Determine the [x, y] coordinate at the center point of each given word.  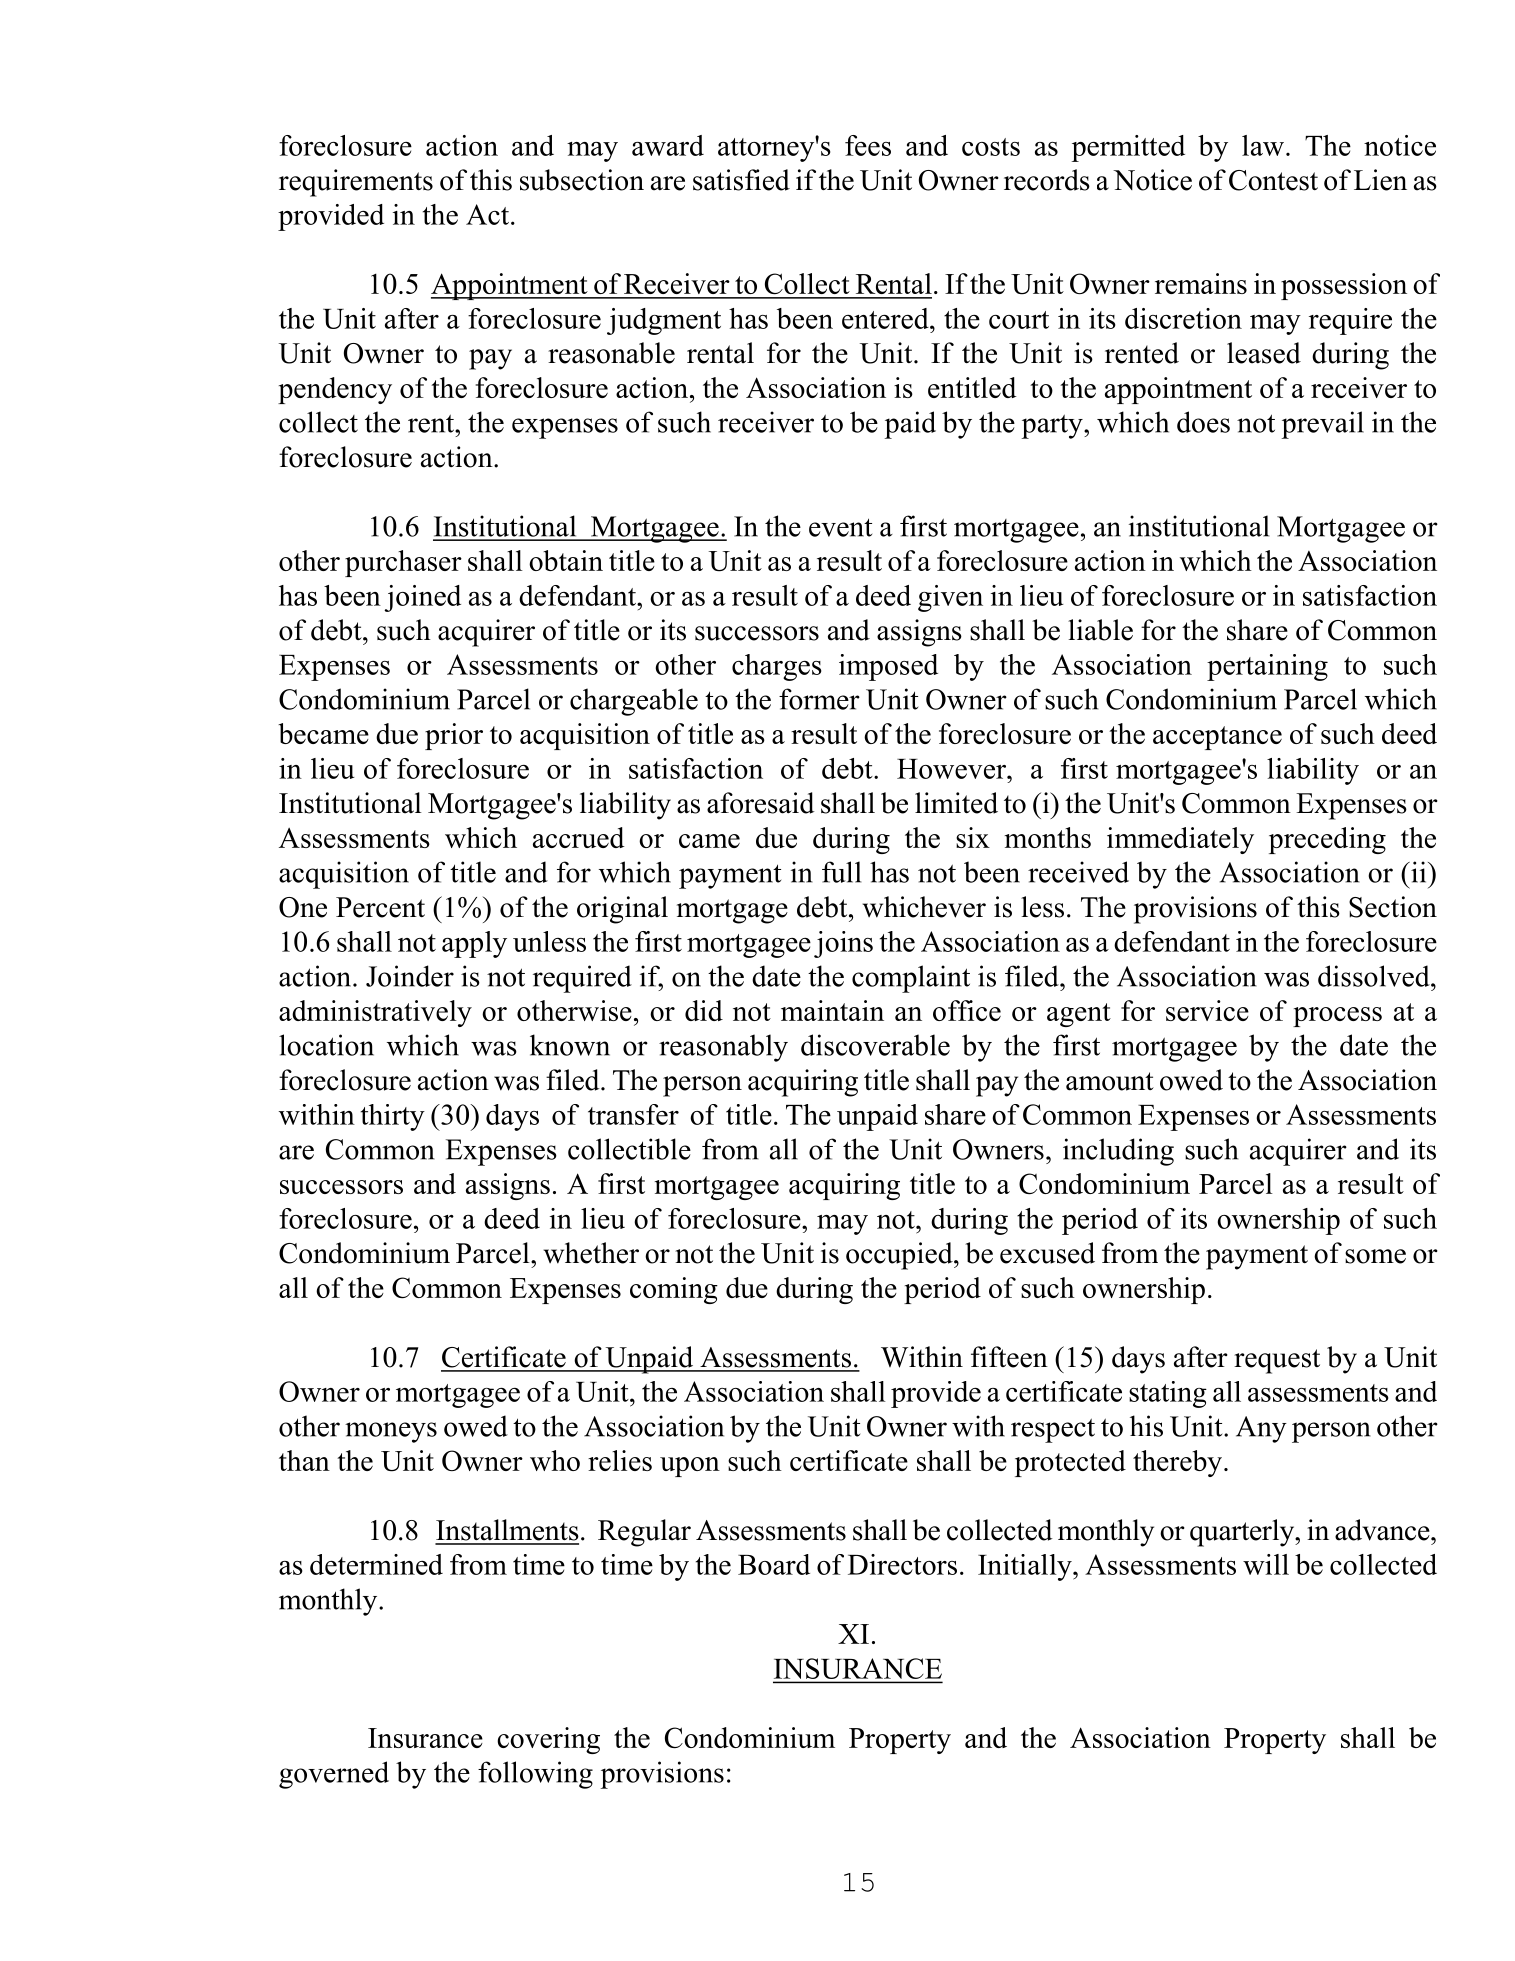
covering [548, 1740]
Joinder [410, 976]
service [1207, 1010]
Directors [902, 1564]
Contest [1273, 180]
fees [868, 145]
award [668, 145]
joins [843, 944]
